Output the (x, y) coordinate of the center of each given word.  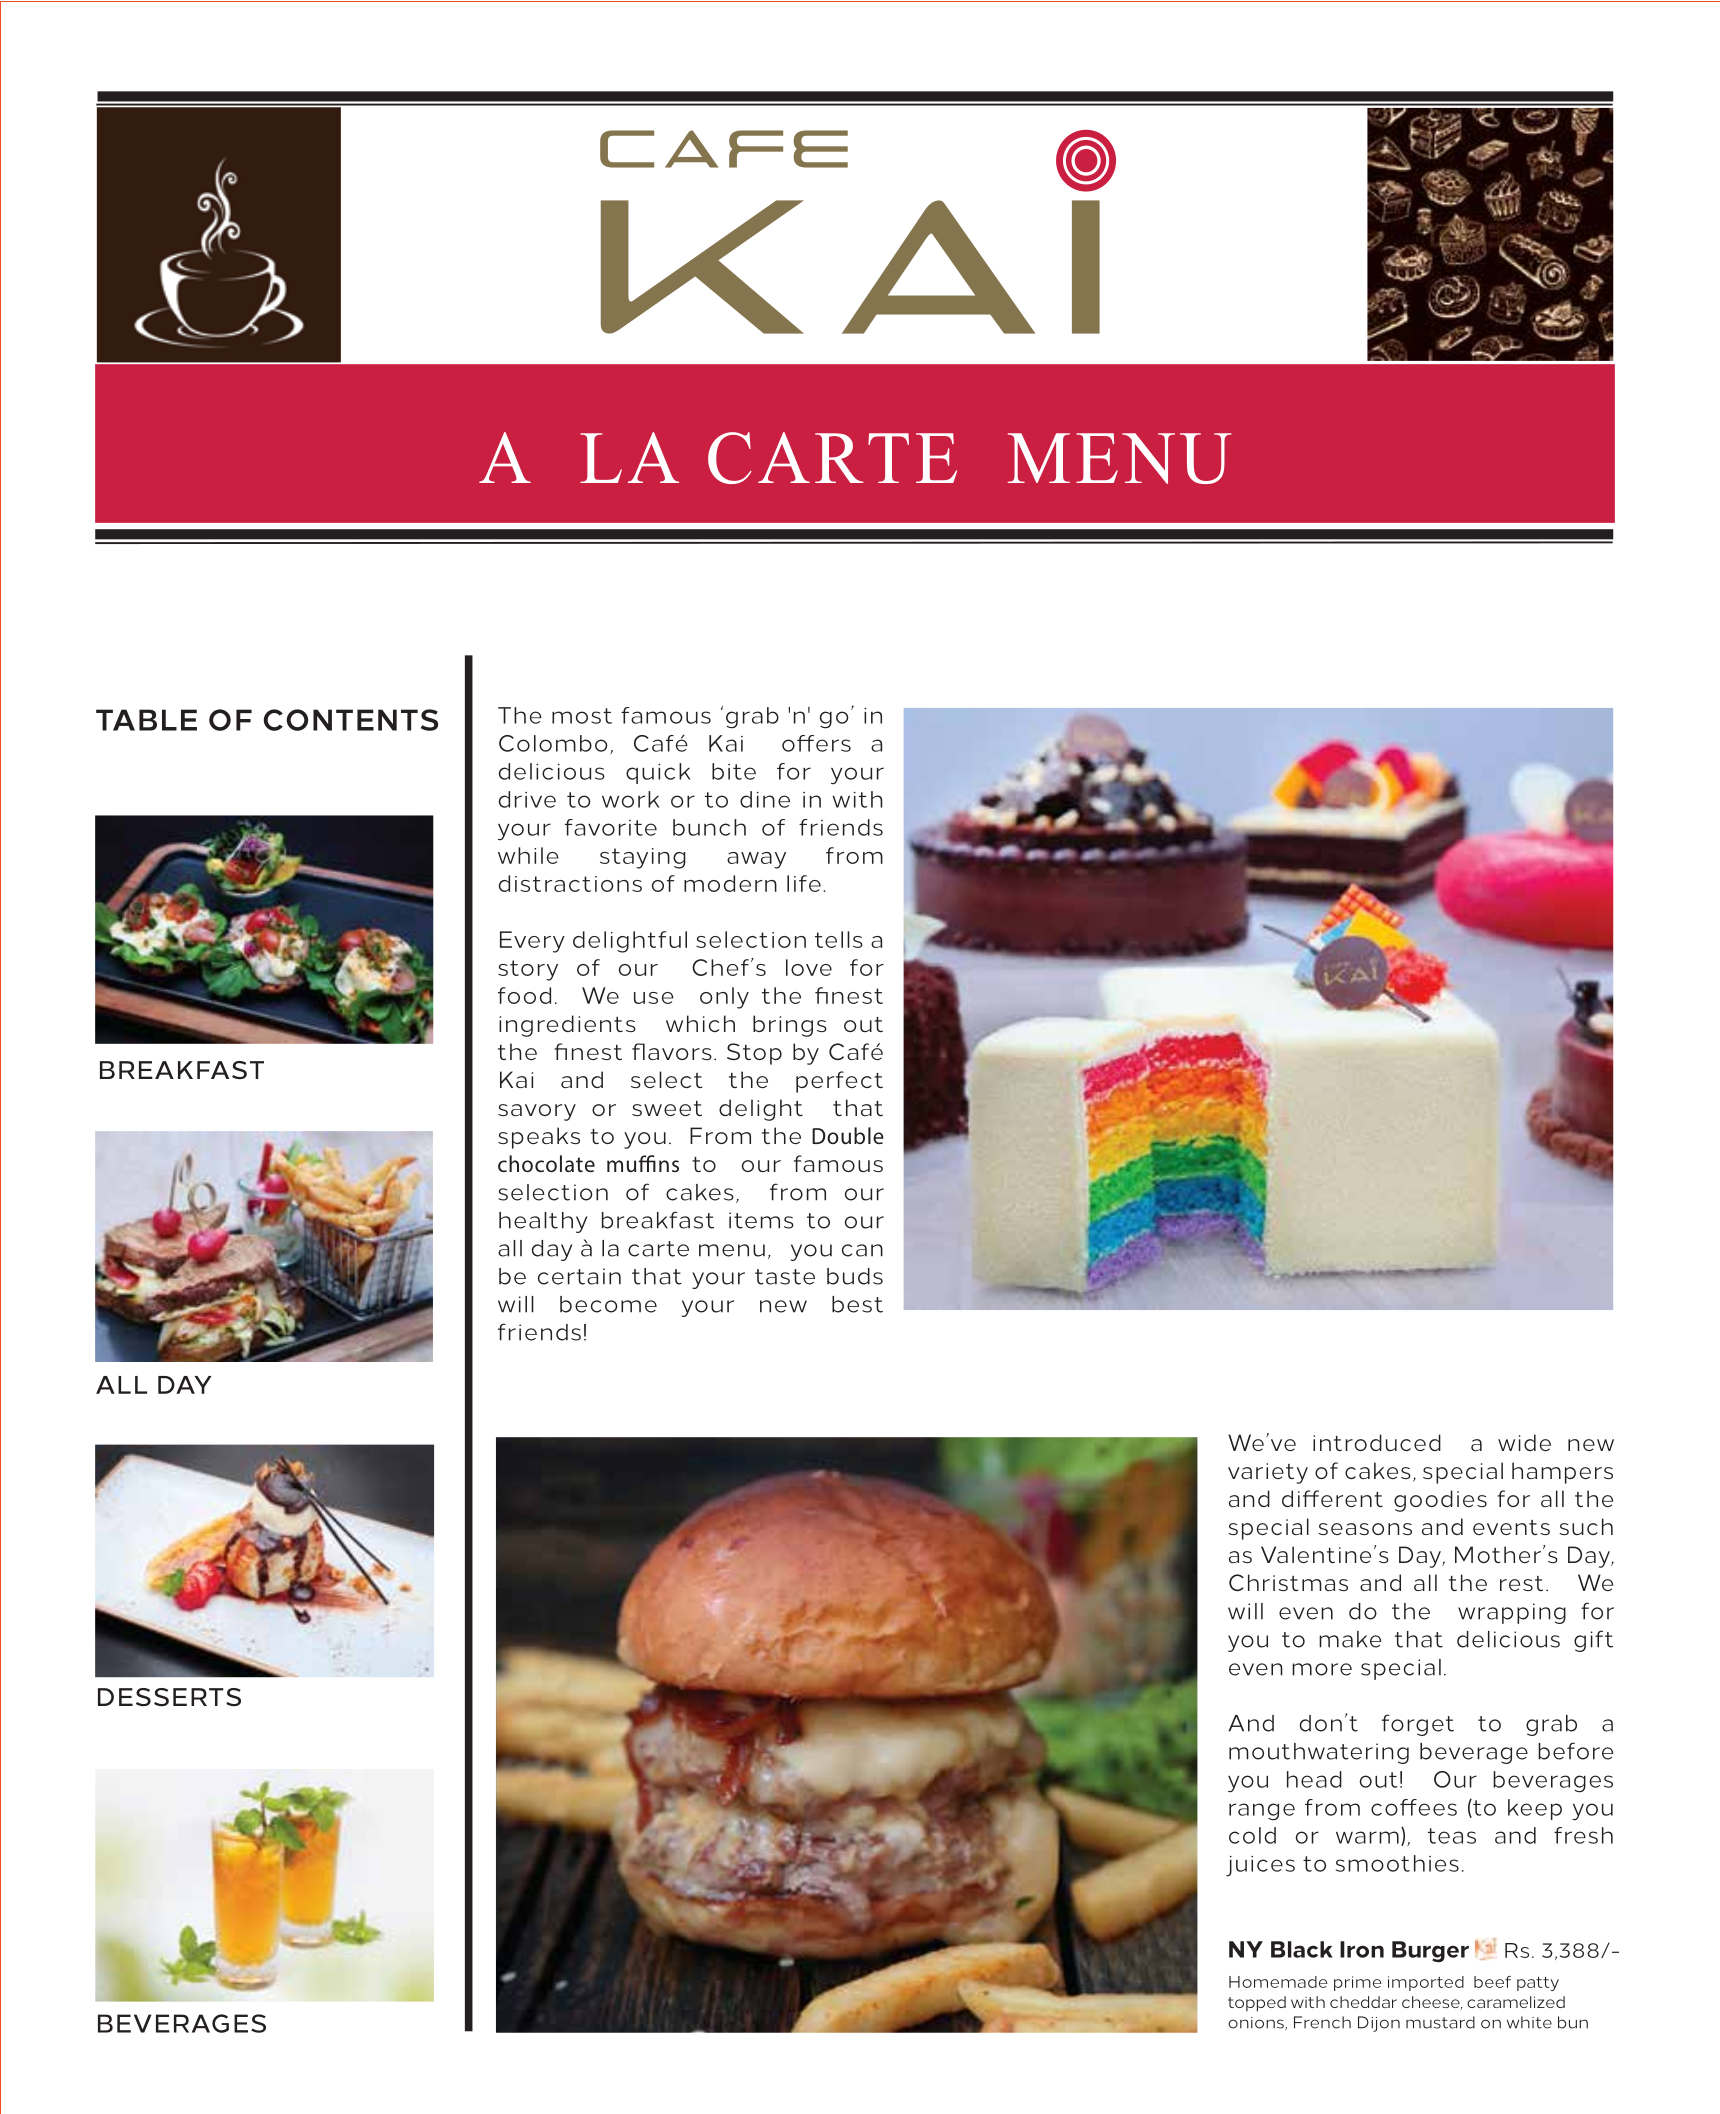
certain (579, 1276)
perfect (839, 1082)
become (608, 1304)
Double (848, 1135)
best (857, 1304)
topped (1257, 2004)
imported (1426, 1983)
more (1322, 1669)
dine (765, 799)
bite (734, 771)
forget (1418, 1725)
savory (537, 1112)
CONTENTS (351, 720)
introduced (1377, 1442)
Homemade (1278, 1982)
